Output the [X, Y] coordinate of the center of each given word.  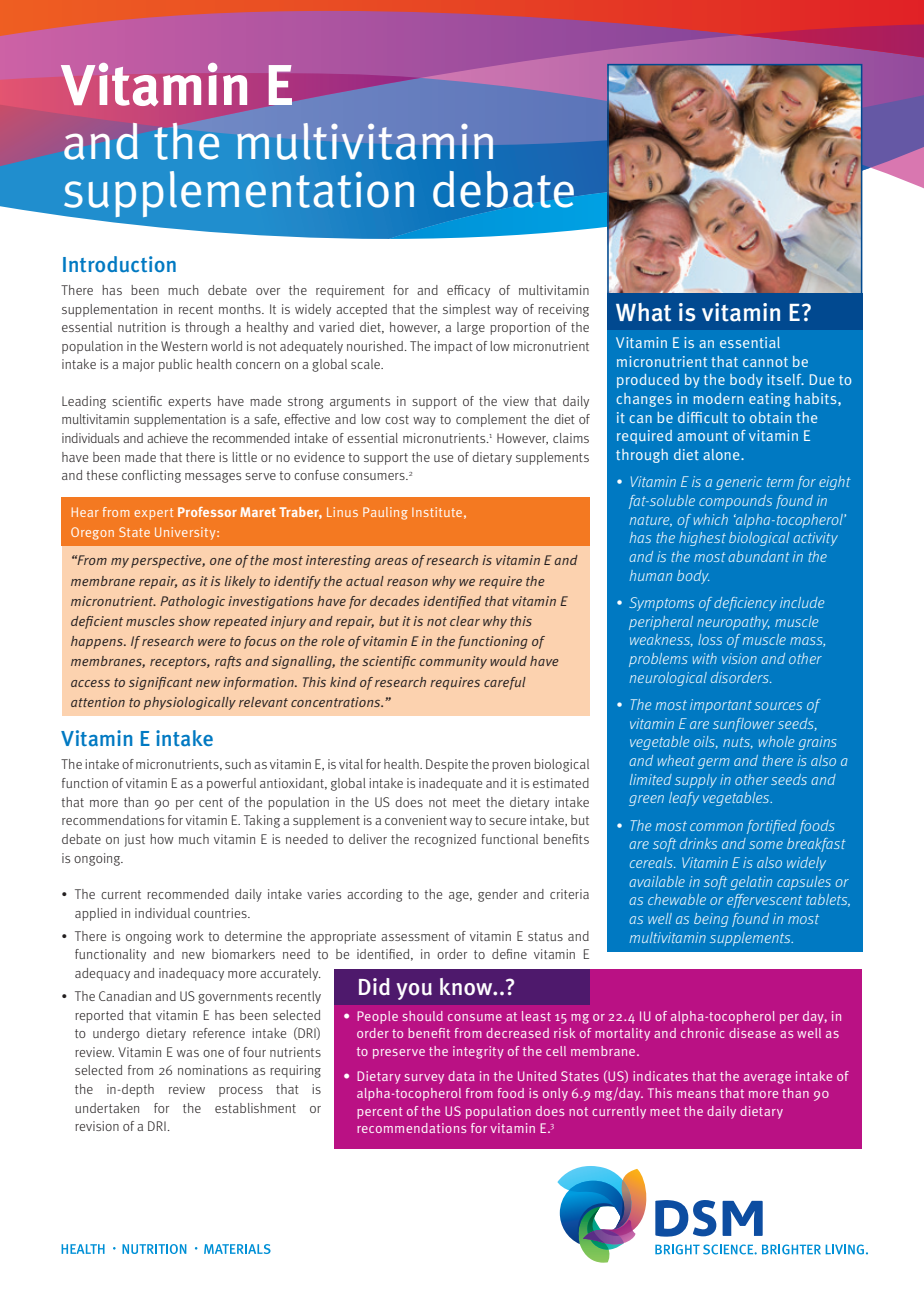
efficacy [468, 291]
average [767, 1079]
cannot [765, 362]
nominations [213, 1070]
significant [161, 683]
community [453, 662]
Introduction [119, 264]
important [721, 706]
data [461, 1076]
